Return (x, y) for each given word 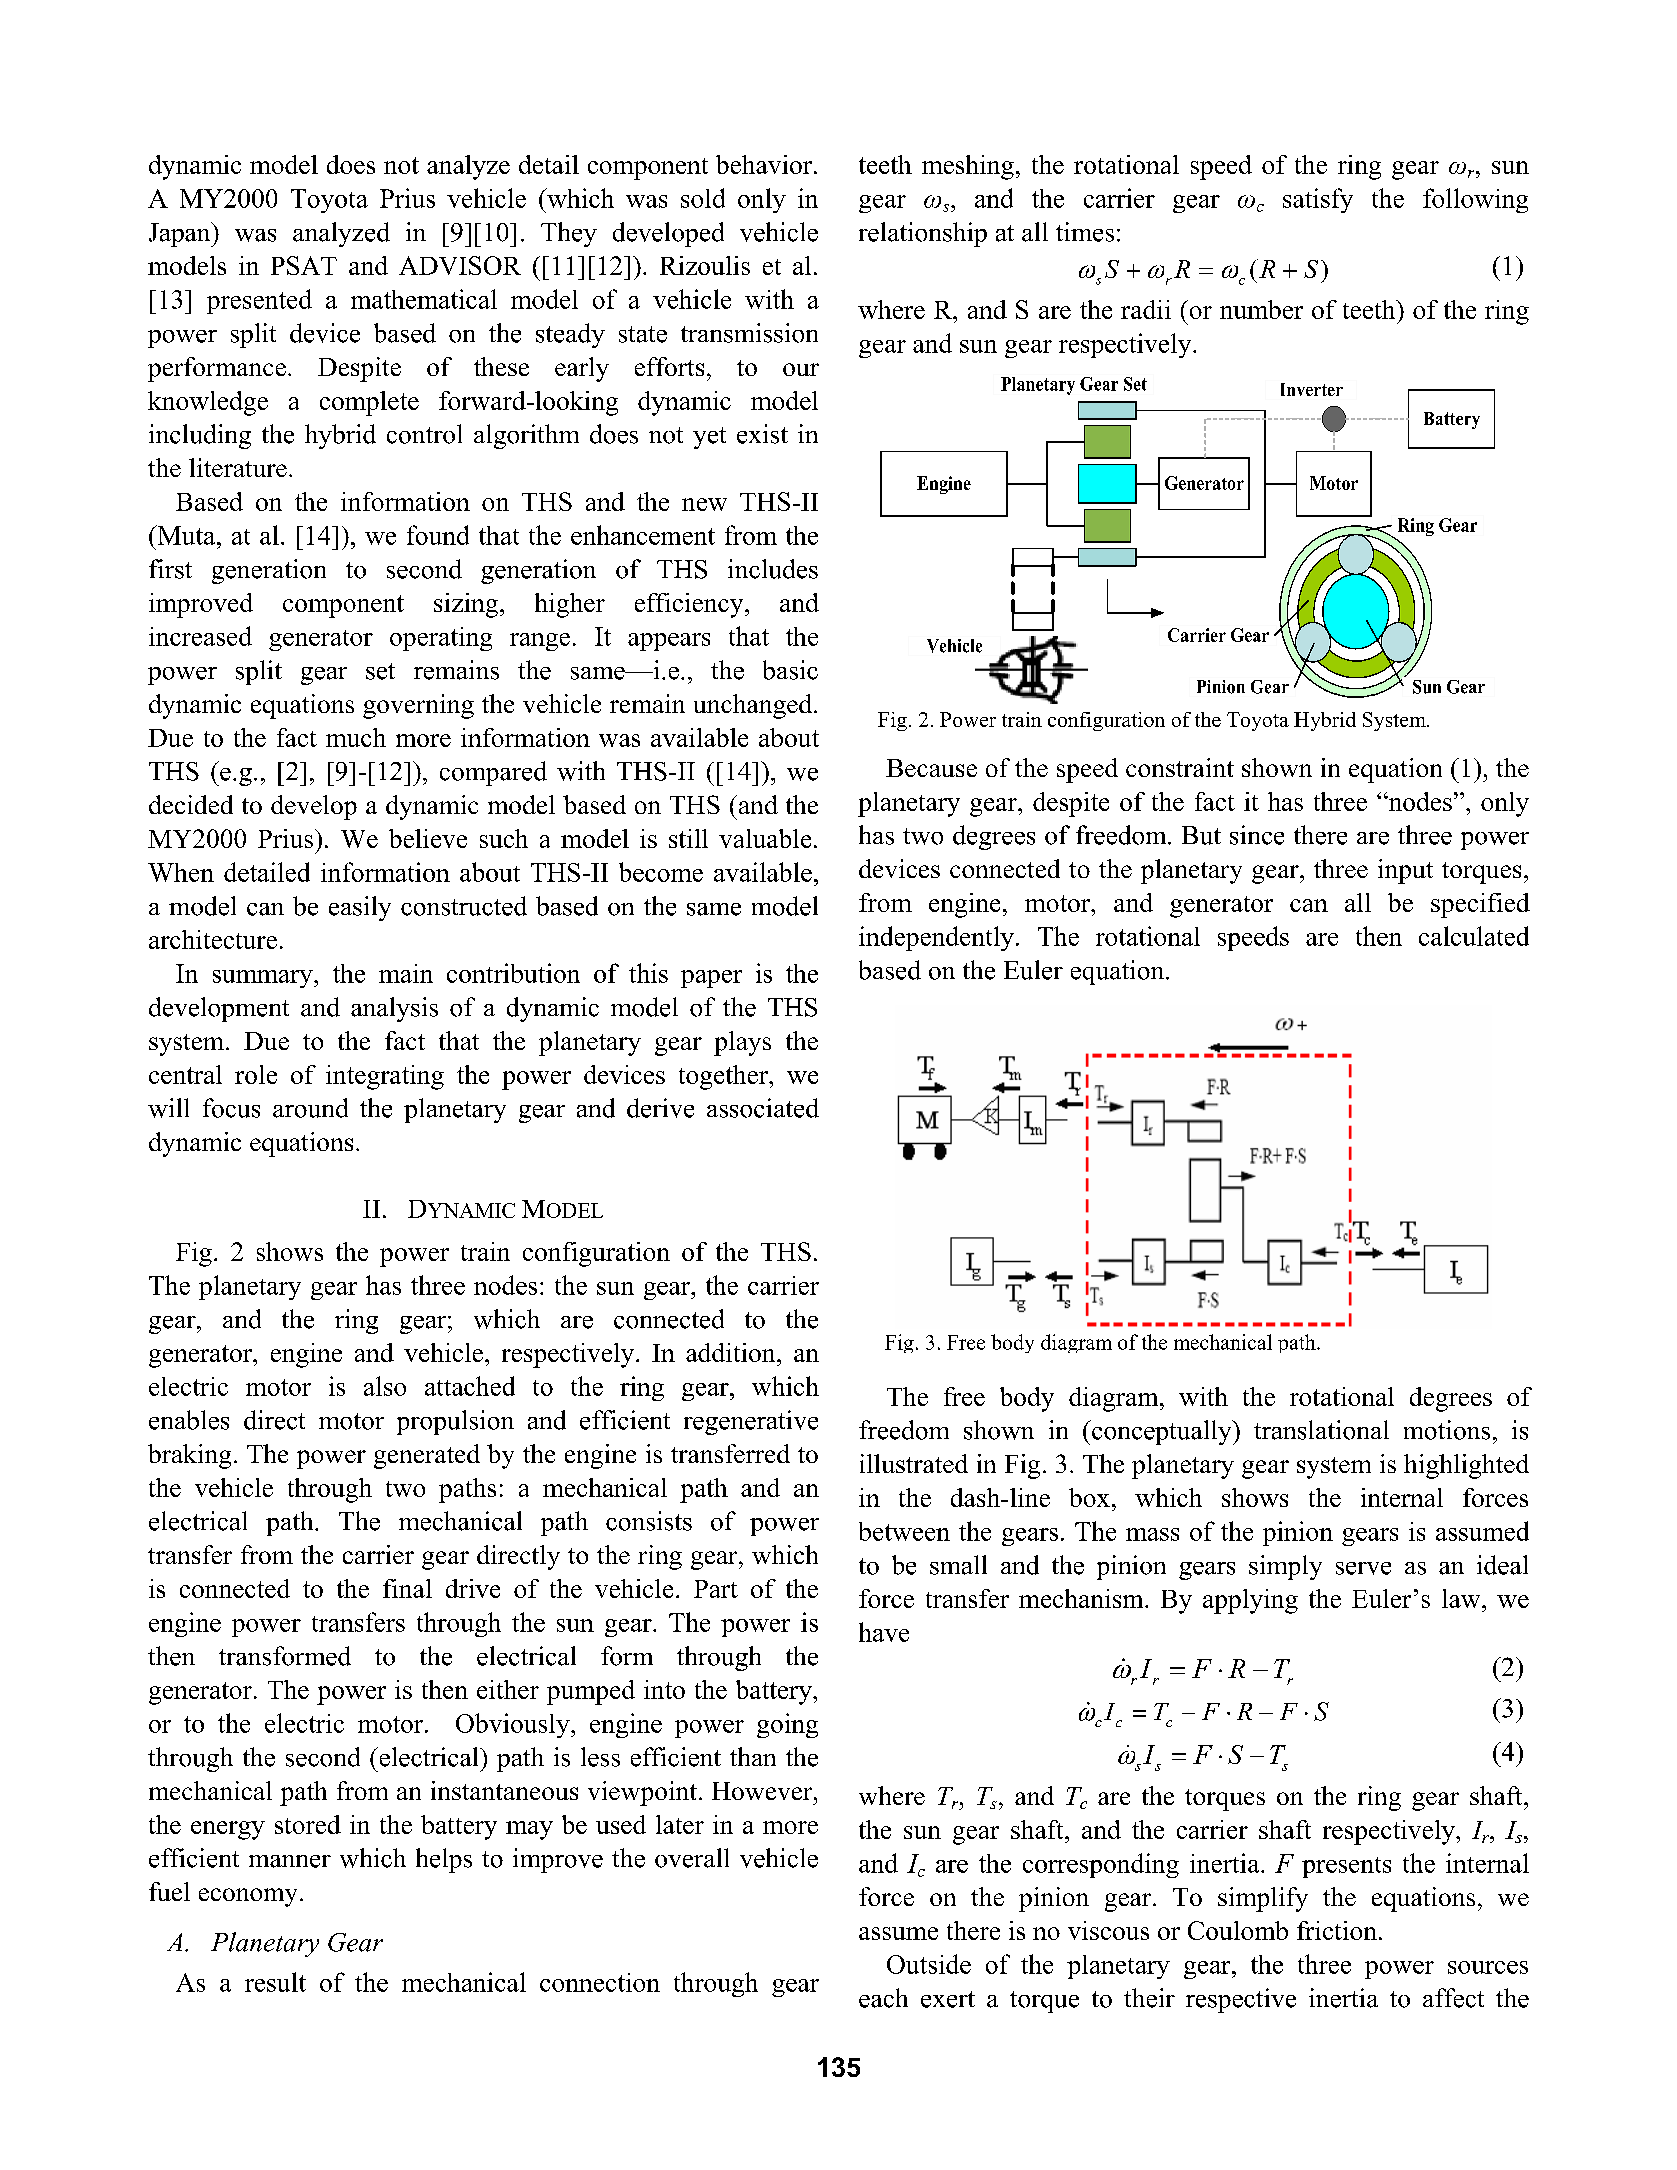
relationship (923, 234)
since (1257, 835)
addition (732, 1352)
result (275, 1982)
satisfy (1318, 200)
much (356, 737)
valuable (765, 838)
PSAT (304, 265)
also (385, 1386)
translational (1321, 1430)
